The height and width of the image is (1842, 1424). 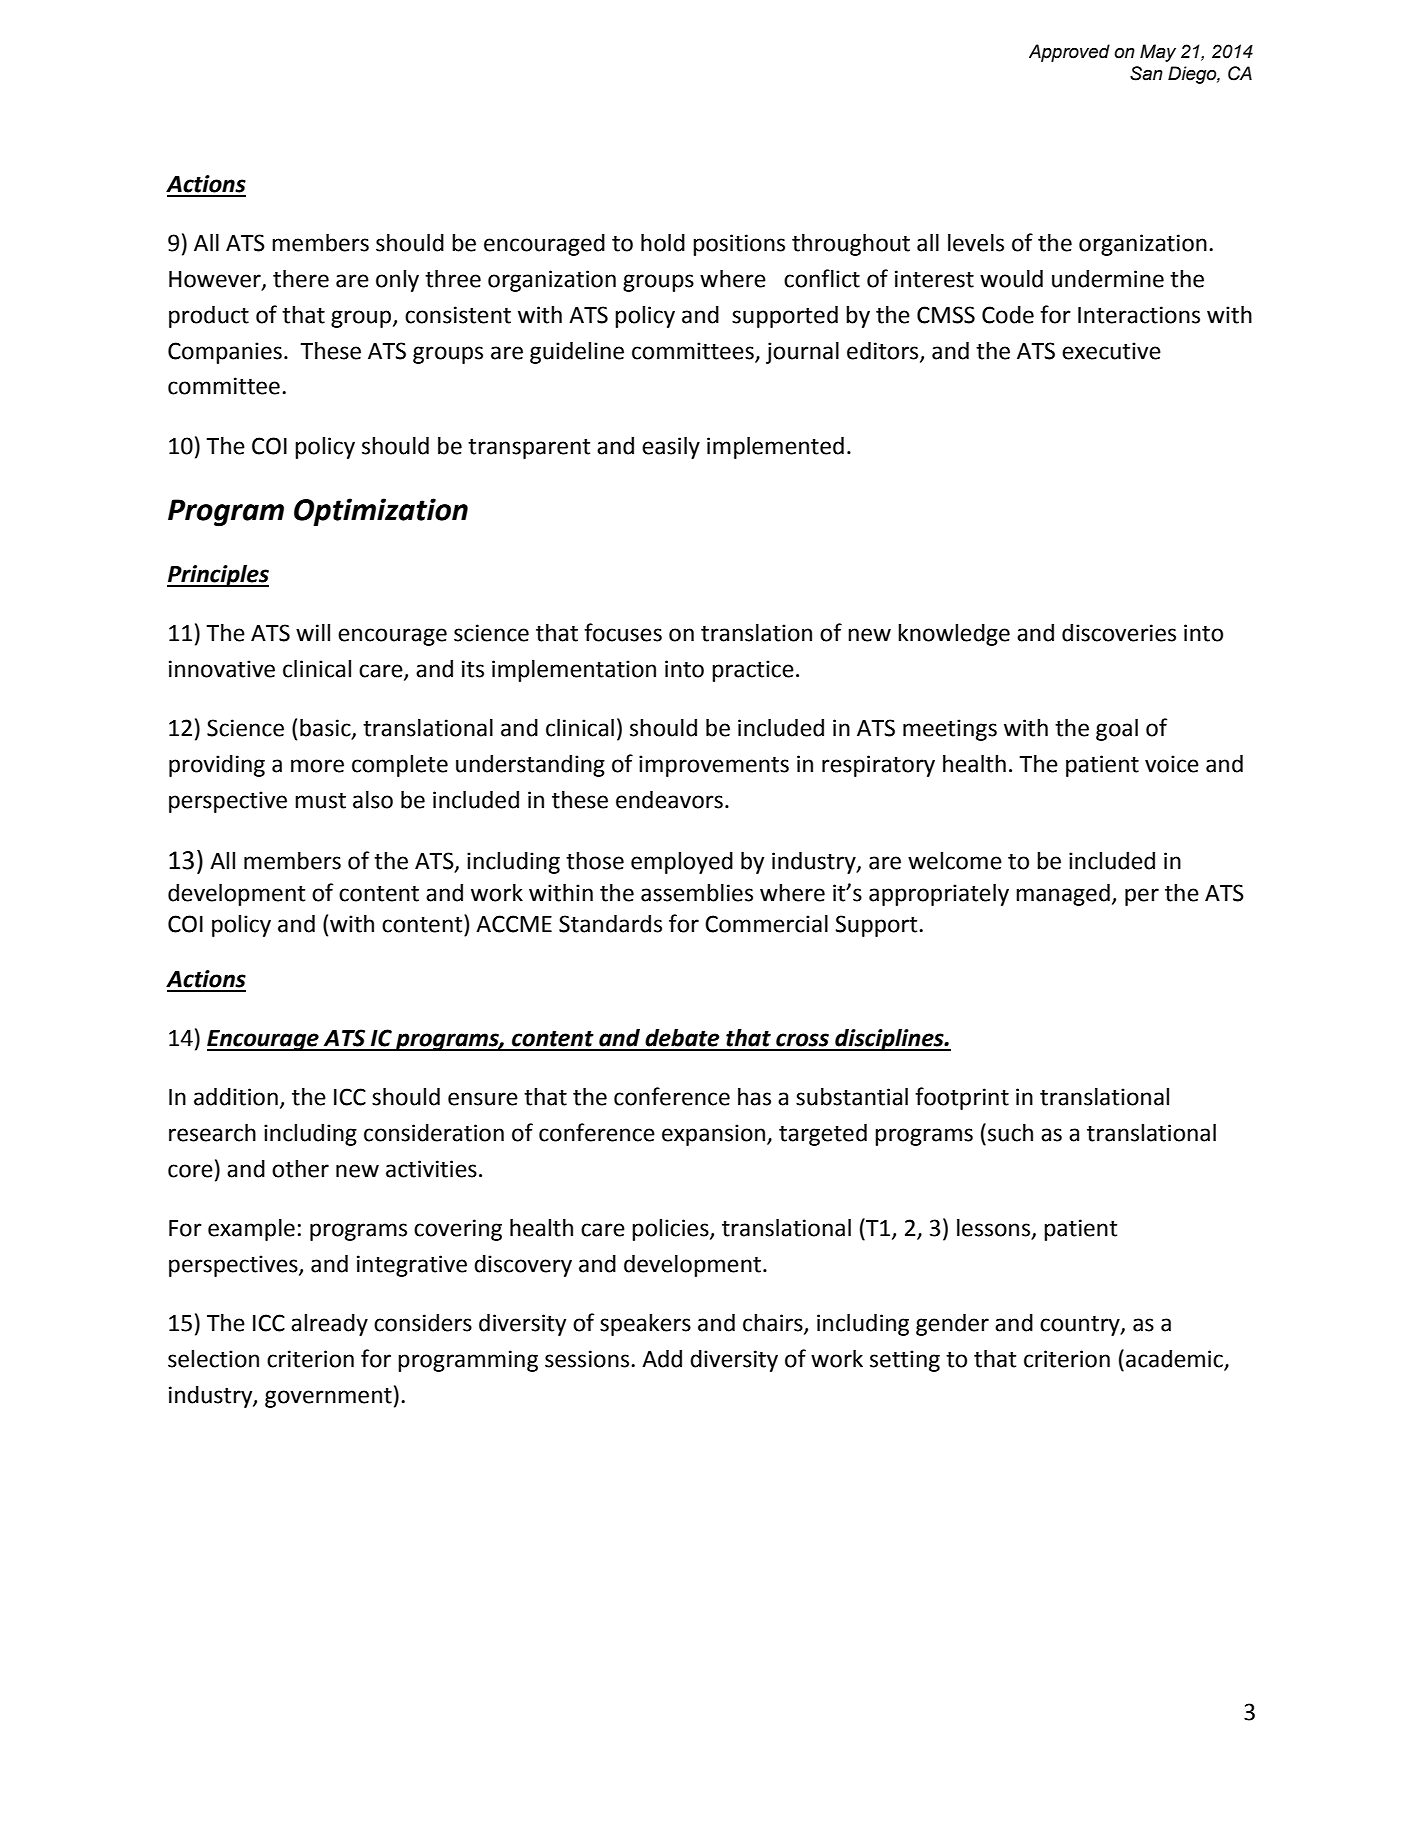 What do you see at coordinates (645, 1325) in the image?
I see `speakers` at bounding box center [645, 1325].
